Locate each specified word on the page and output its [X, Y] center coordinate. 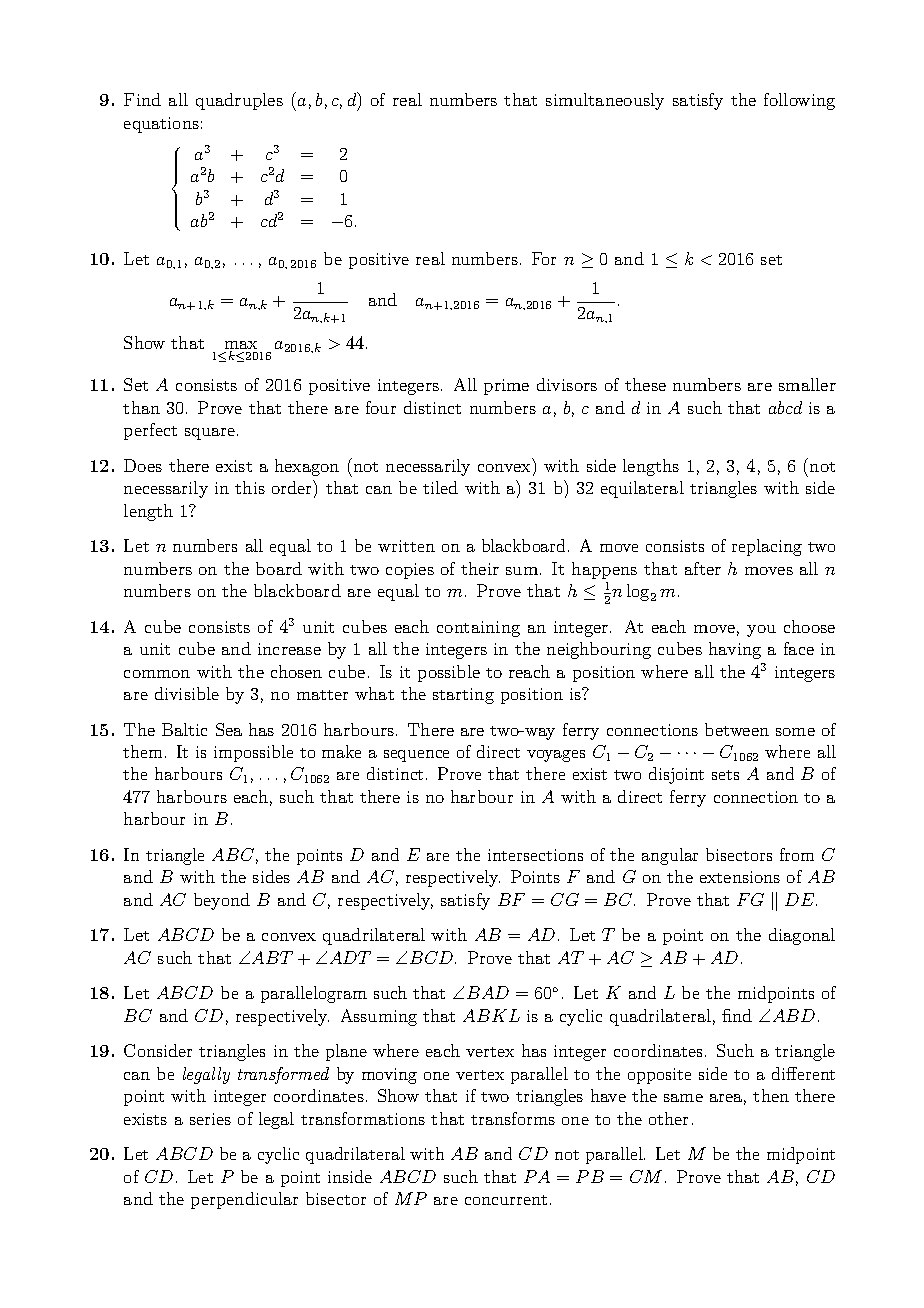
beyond [222, 901]
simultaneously [605, 101]
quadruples [239, 101]
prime [506, 387]
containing [478, 629]
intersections [535, 855]
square [210, 434]
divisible [187, 693]
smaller [807, 384]
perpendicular [244, 1200]
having [735, 650]
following [799, 101]
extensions [740, 877]
